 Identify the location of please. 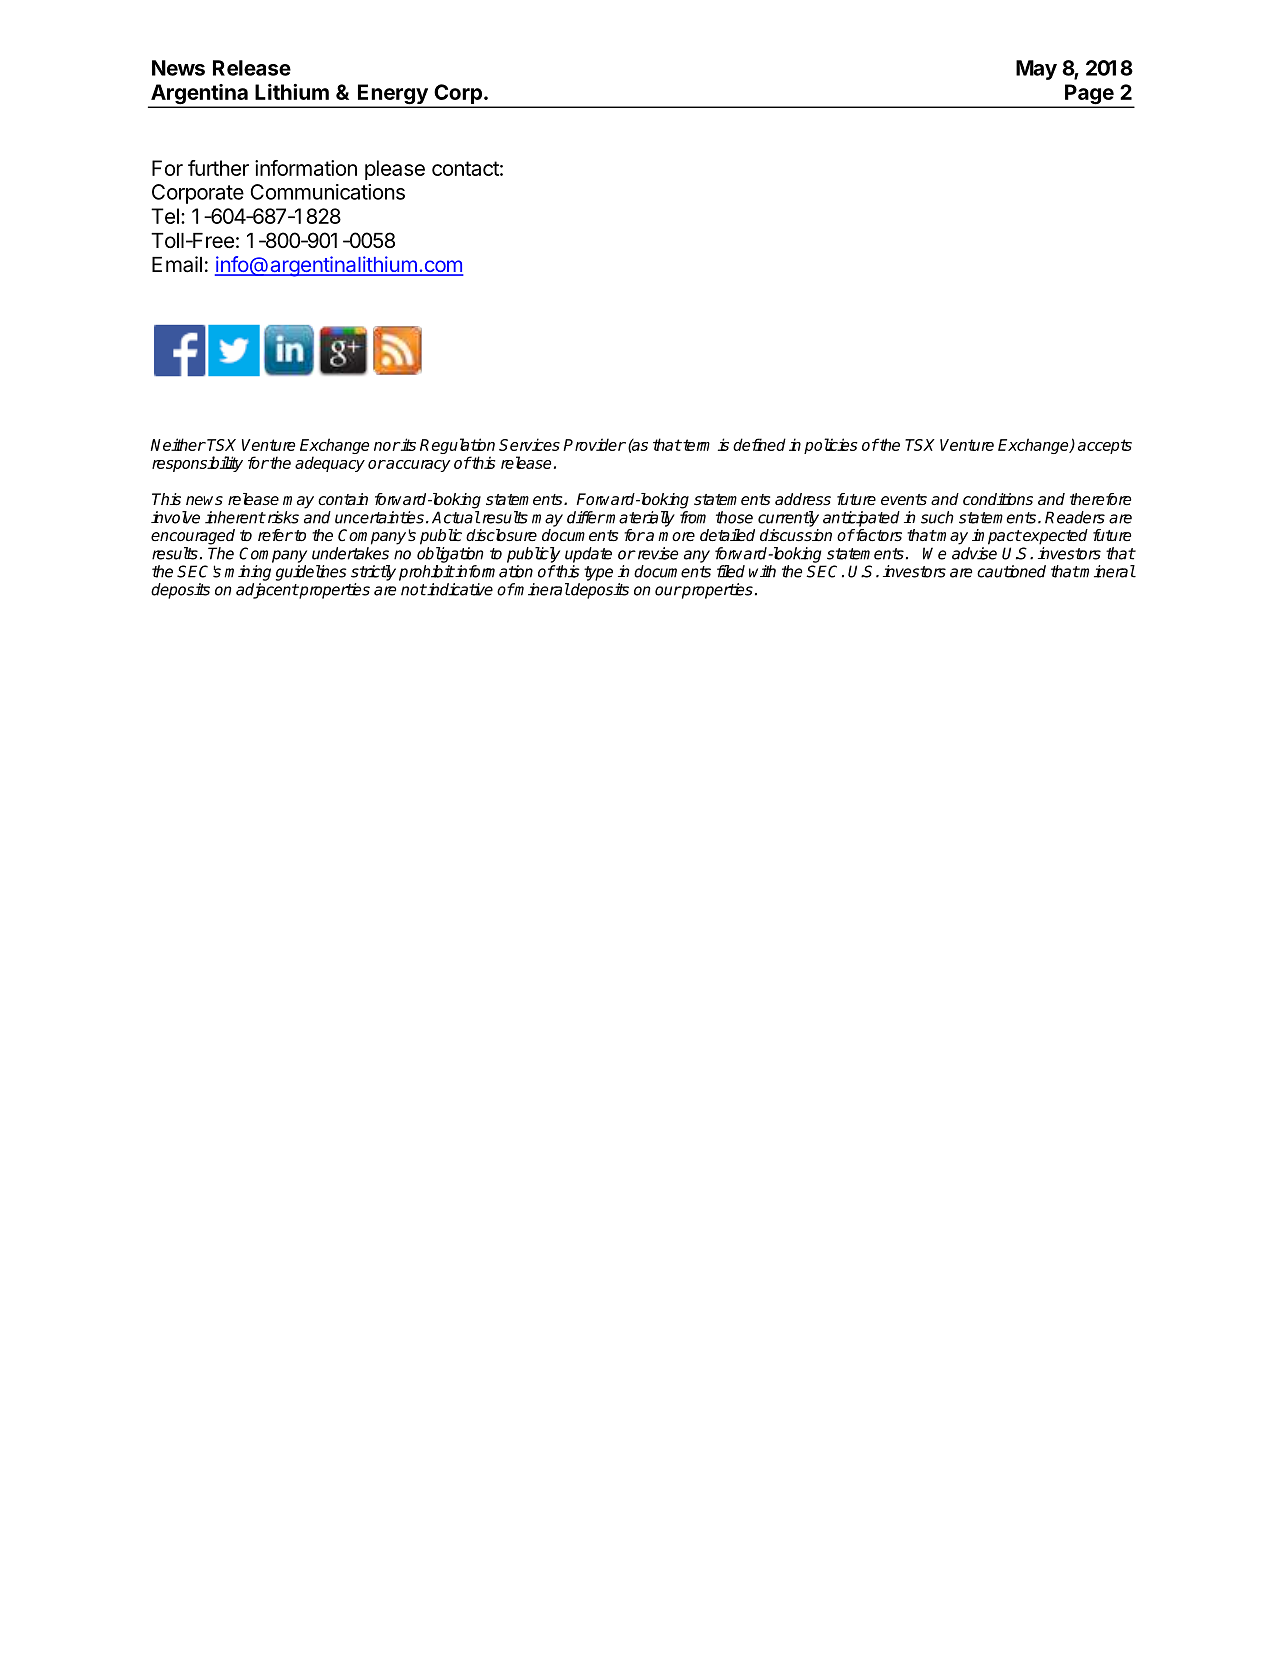
(395, 170).
